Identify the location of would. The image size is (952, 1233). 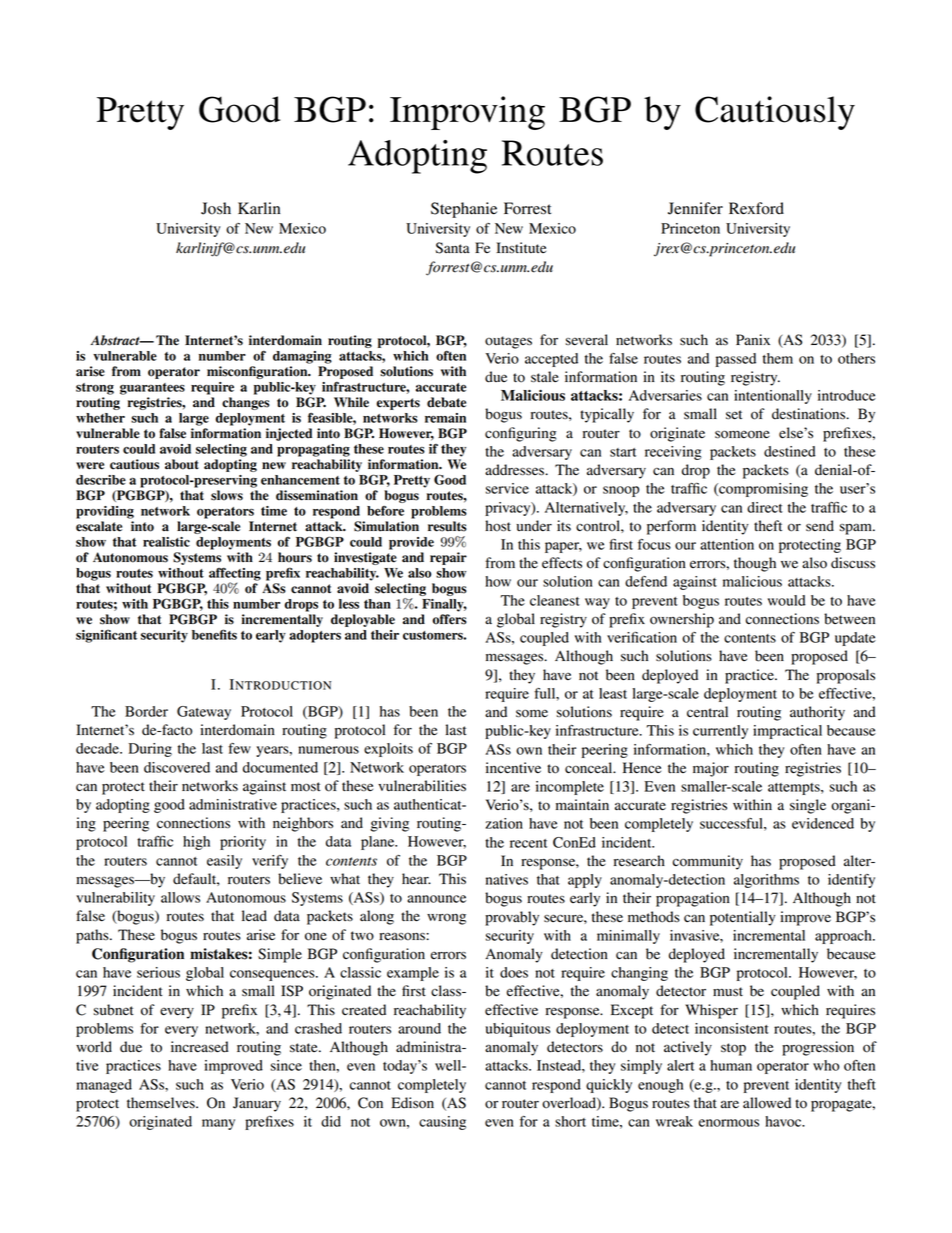
(787, 600).
